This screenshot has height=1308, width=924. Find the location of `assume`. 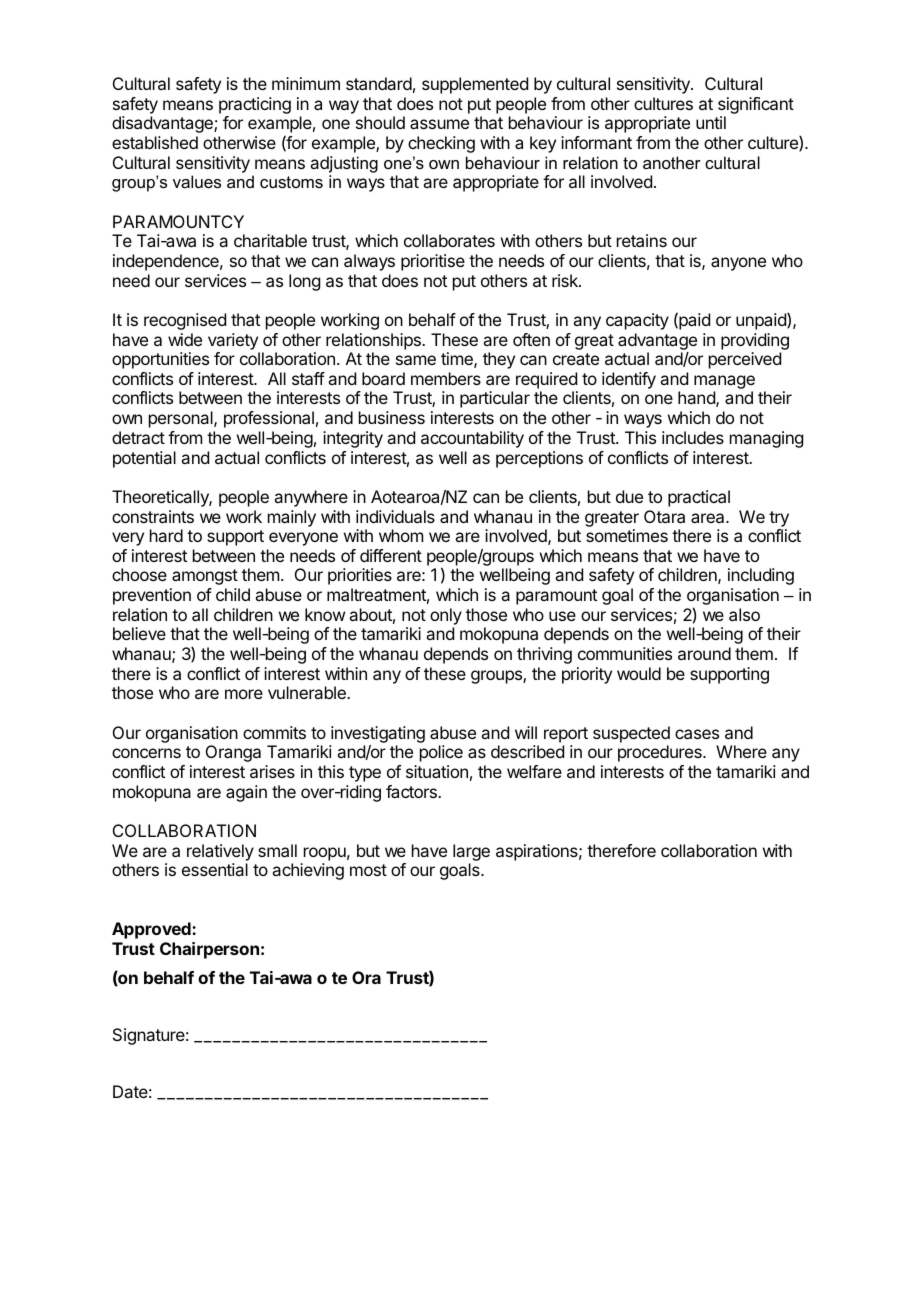

assume is located at coordinates (439, 124).
